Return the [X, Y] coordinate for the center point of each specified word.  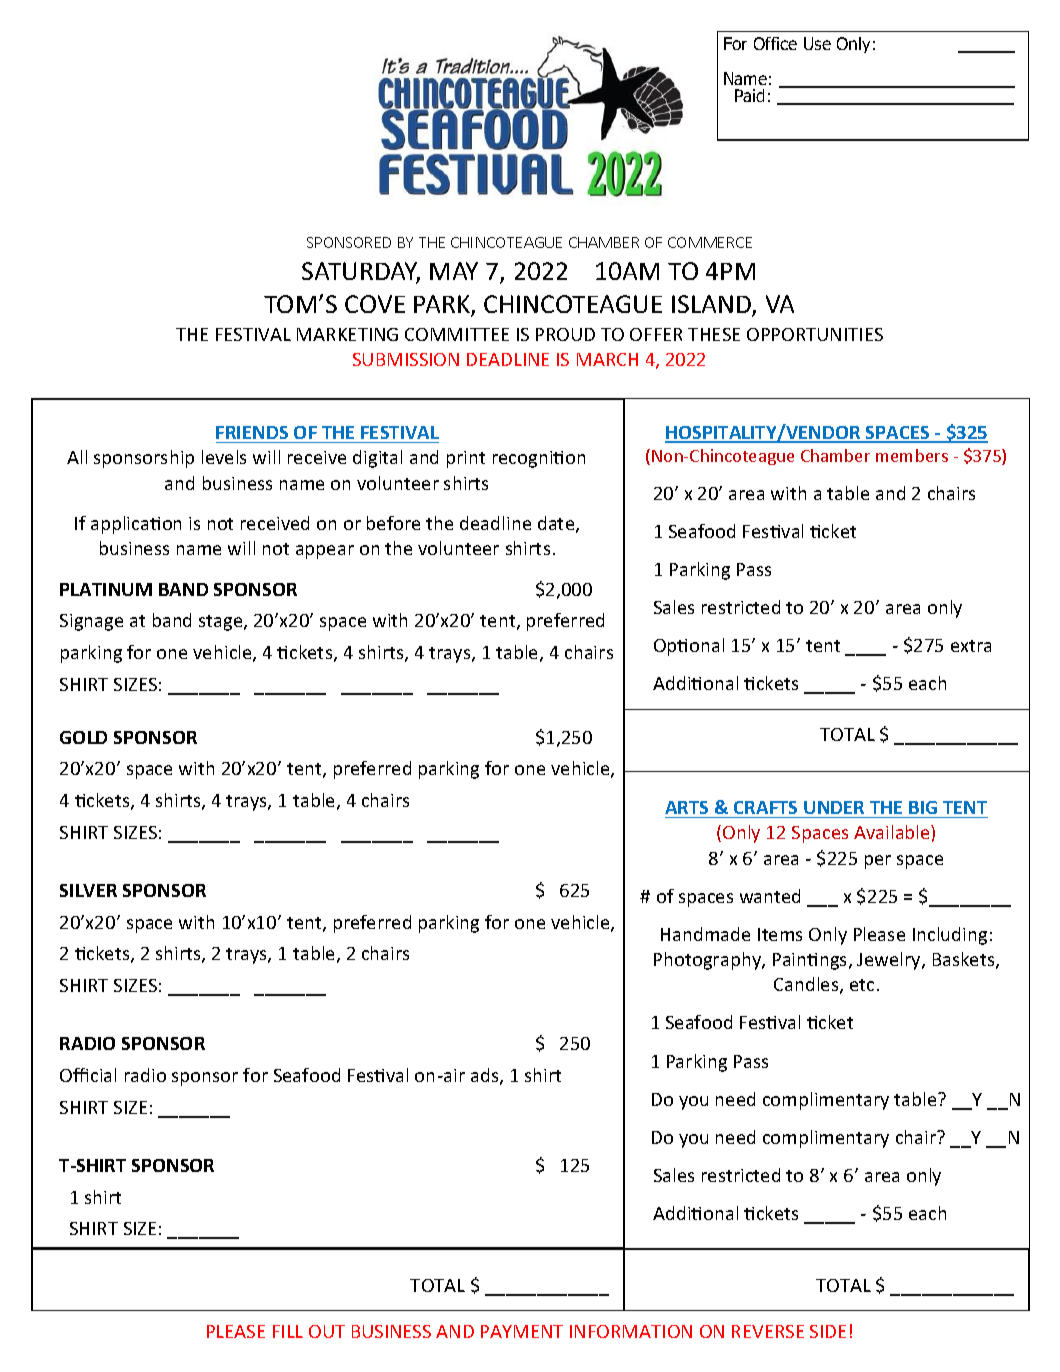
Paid [749, 95]
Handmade [705, 934]
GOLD [83, 737]
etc [862, 985]
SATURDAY [361, 272]
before [393, 523]
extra [971, 646]
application [136, 525]
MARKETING [347, 334]
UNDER [834, 807]
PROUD [565, 334]
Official [88, 1075]
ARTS [686, 807]
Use [817, 43]
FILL [288, 1331]
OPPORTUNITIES [815, 334]
